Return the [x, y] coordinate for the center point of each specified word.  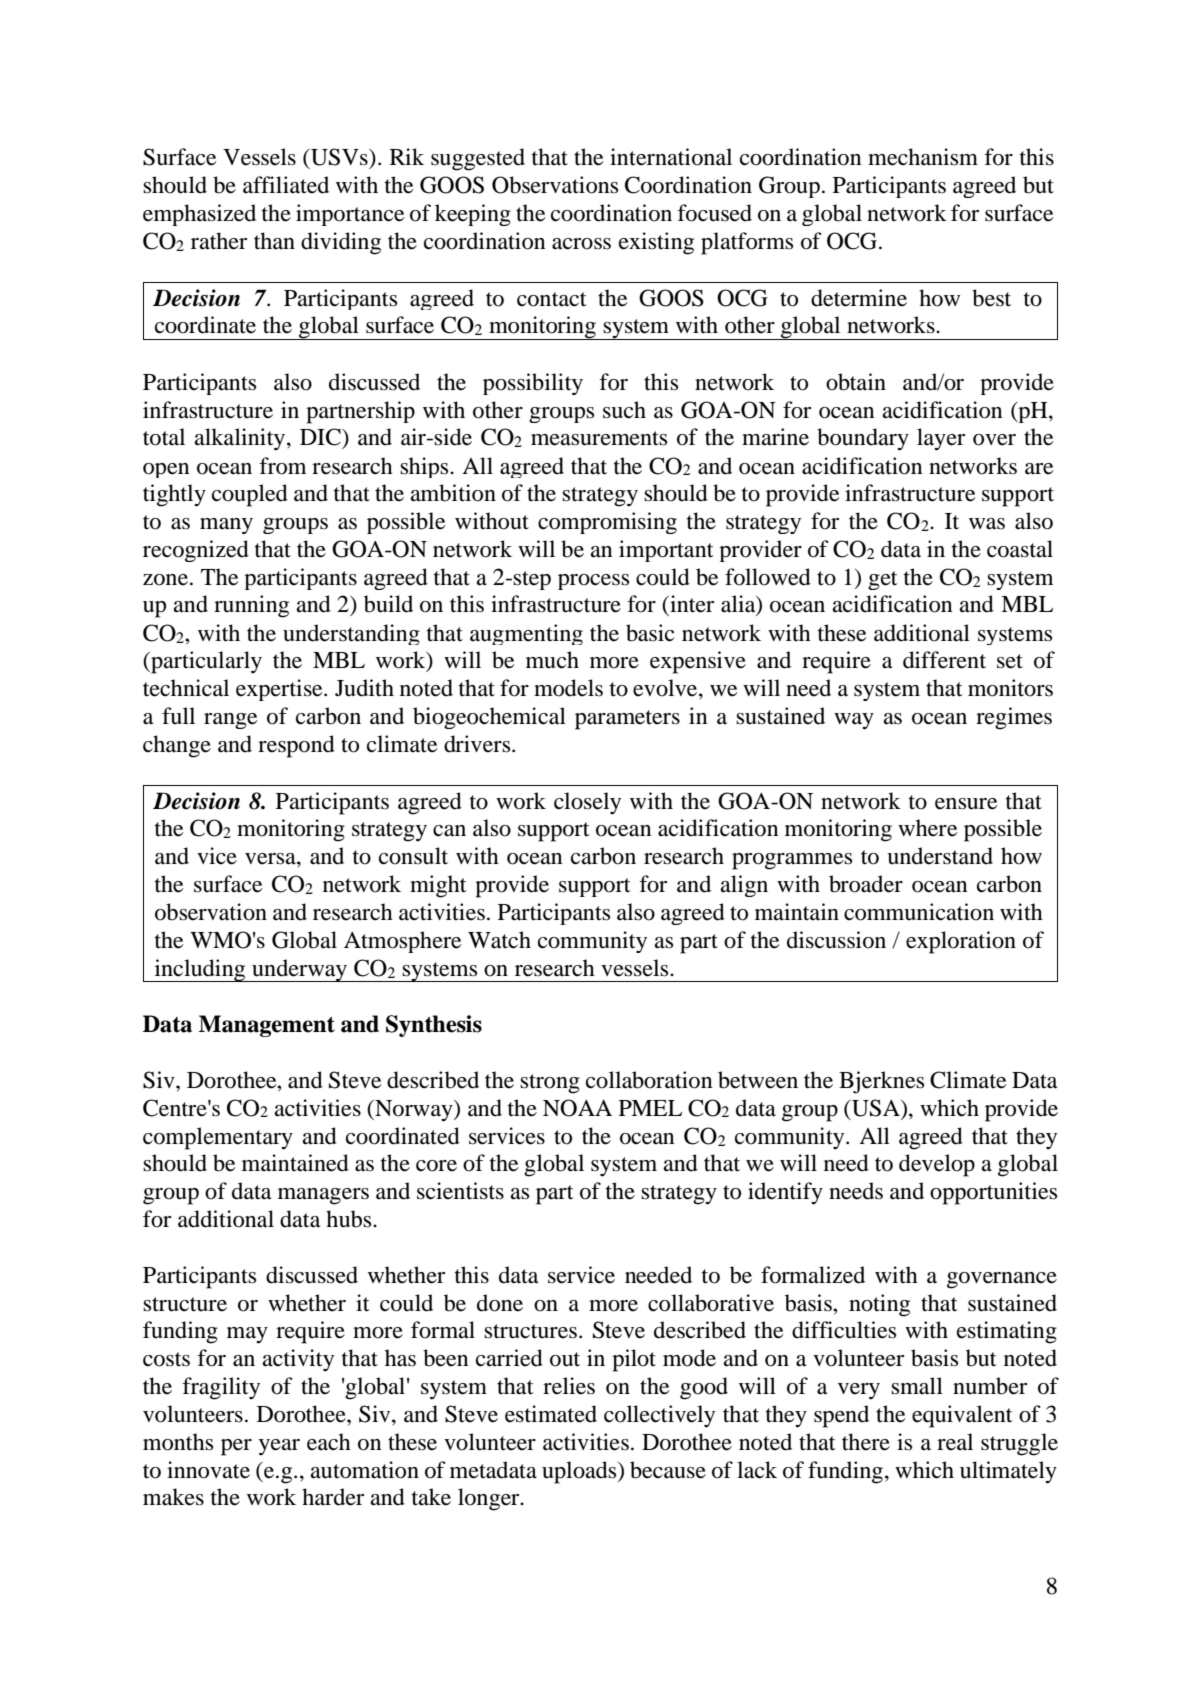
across [581, 244]
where [928, 828]
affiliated [286, 185]
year [279, 1447]
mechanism [923, 157]
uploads [580, 1472]
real [955, 1442]
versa [271, 859]
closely [587, 803]
